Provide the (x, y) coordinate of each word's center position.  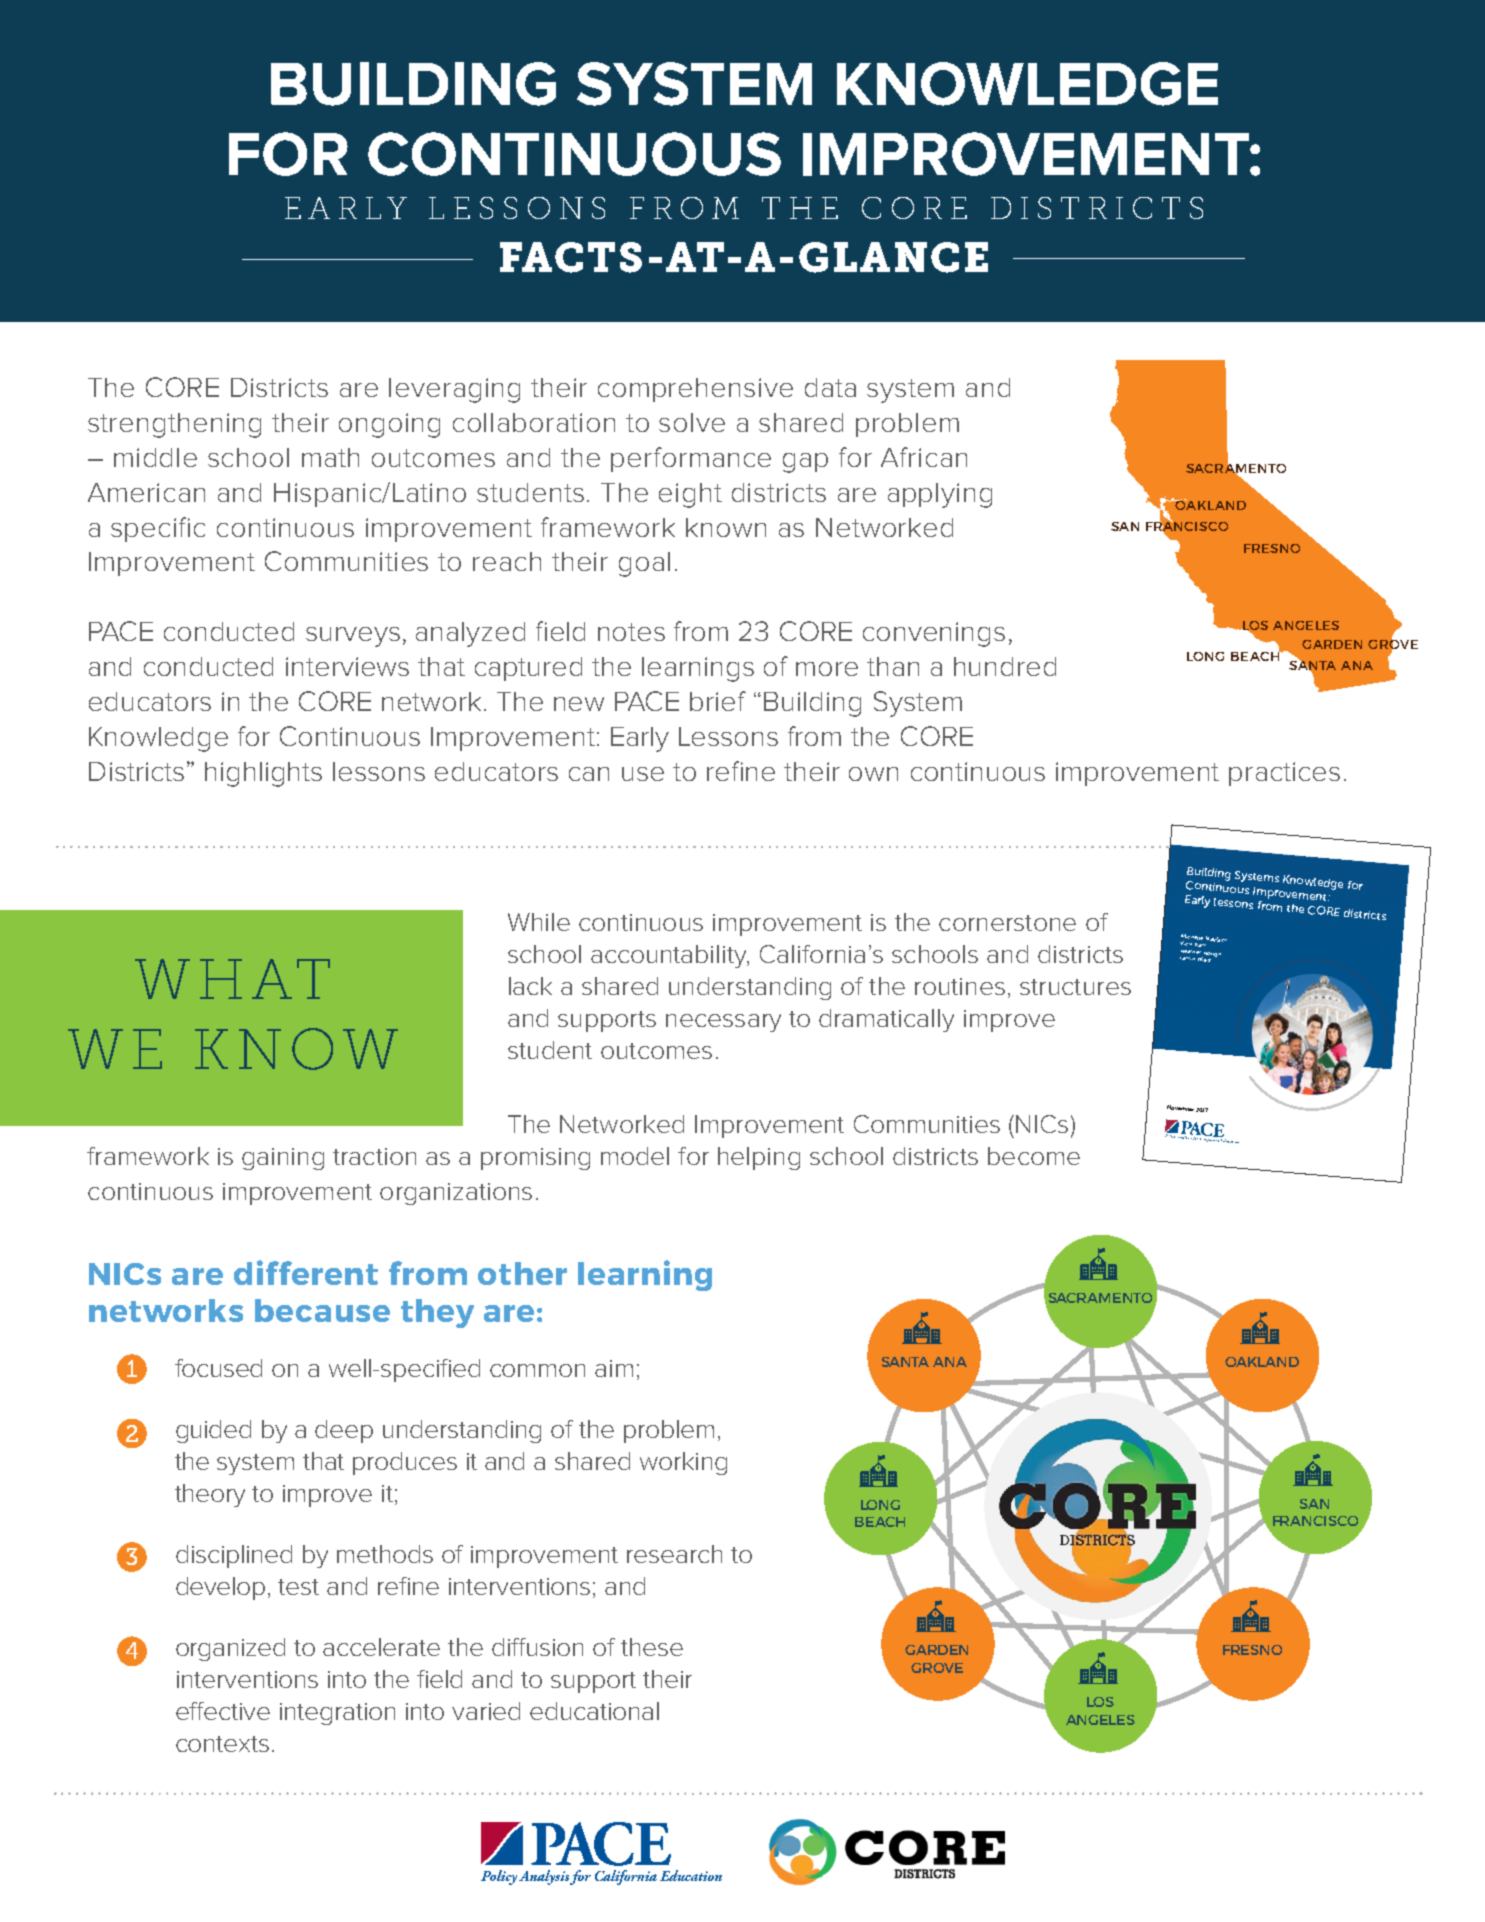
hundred (1005, 666)
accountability (670, 956)
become (1034, 1156)
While (539, 922)
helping (759, 1158)
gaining (283, 1159)
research (674, 1554)
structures (1075, 987)
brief (718, 701)
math (330, 457)
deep (344, 1431)
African (924, 457)
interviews (347, 666)
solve (692, 422)
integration (337, 1714)
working (683, 1463)
